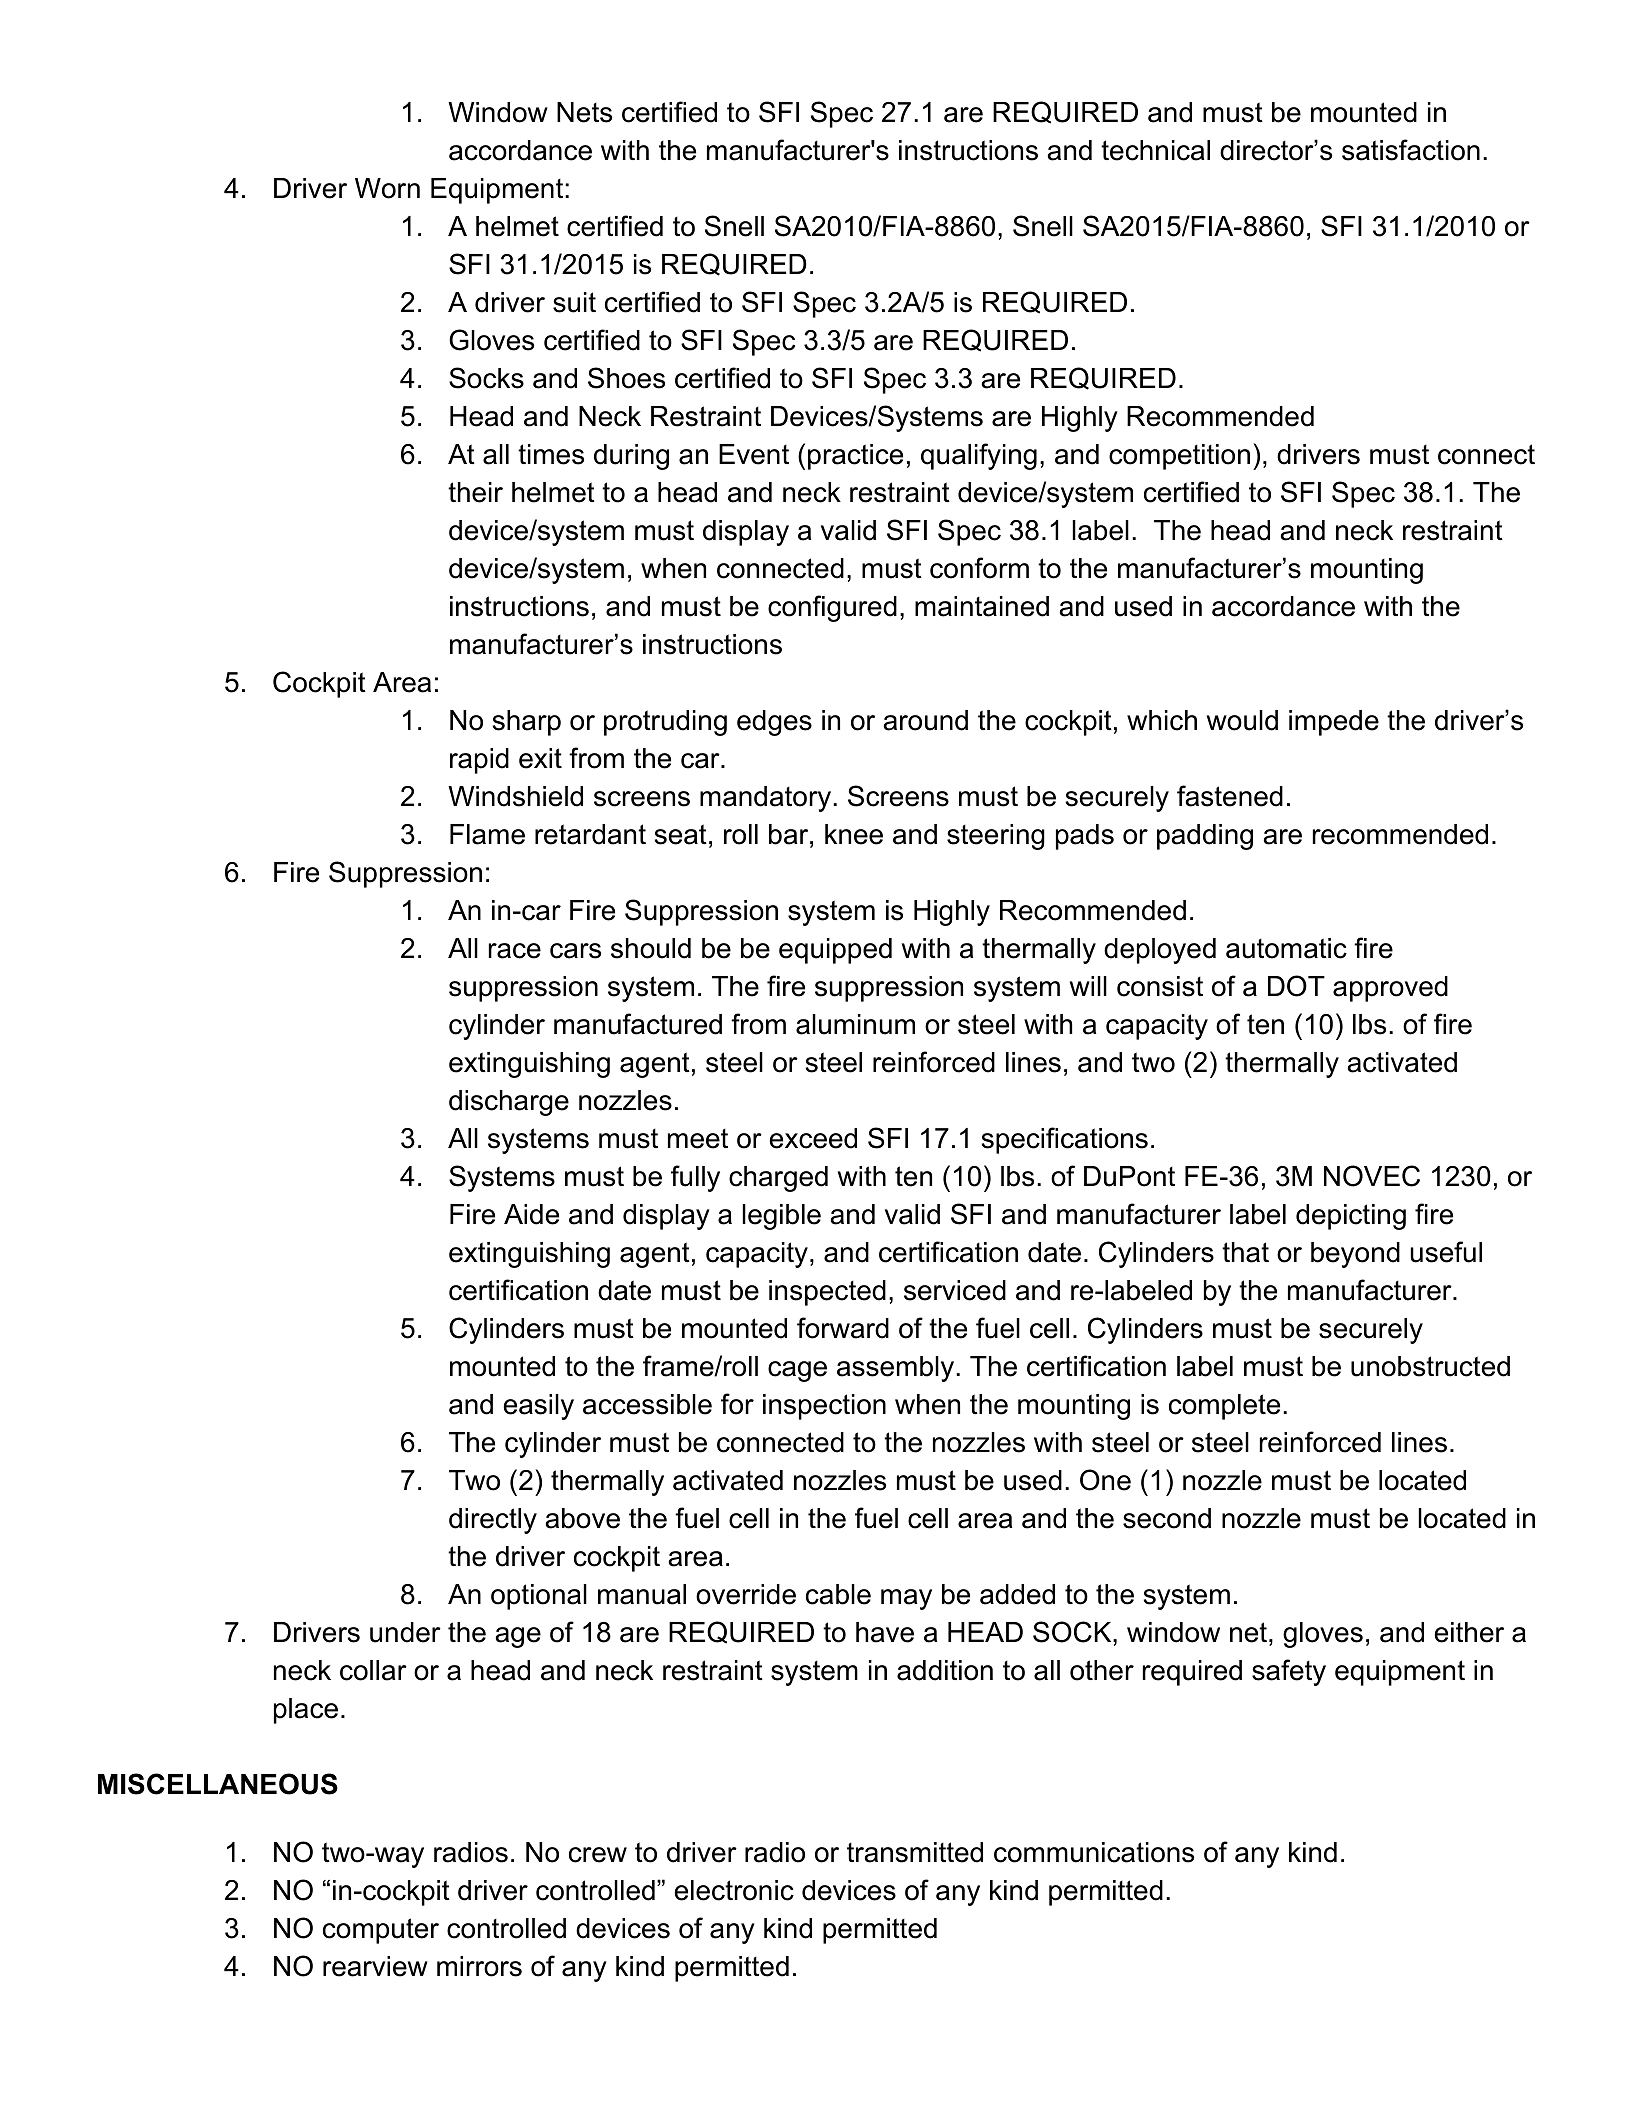  I want to click on automatic, so click(1286, 948).
